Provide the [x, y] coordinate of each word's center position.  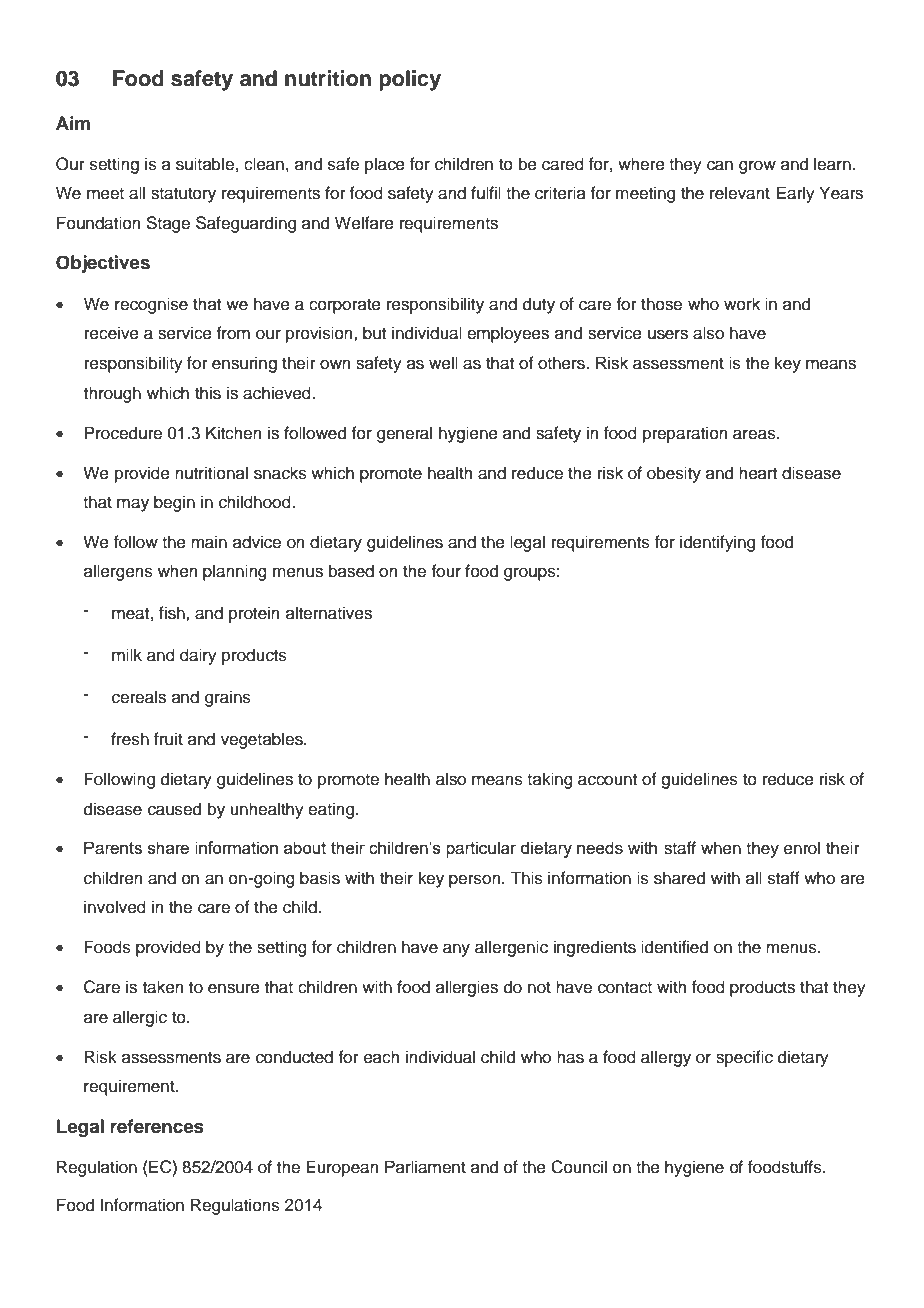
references [157, 1126]
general [404, 434]
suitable [205, 164]
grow [757, 167]
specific [744, 1058]
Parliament [425, 1167]
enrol [802, 848]
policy [410, 80]
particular [481, 849]
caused [174, 809]
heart [758, 473]
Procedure [123, 433]
